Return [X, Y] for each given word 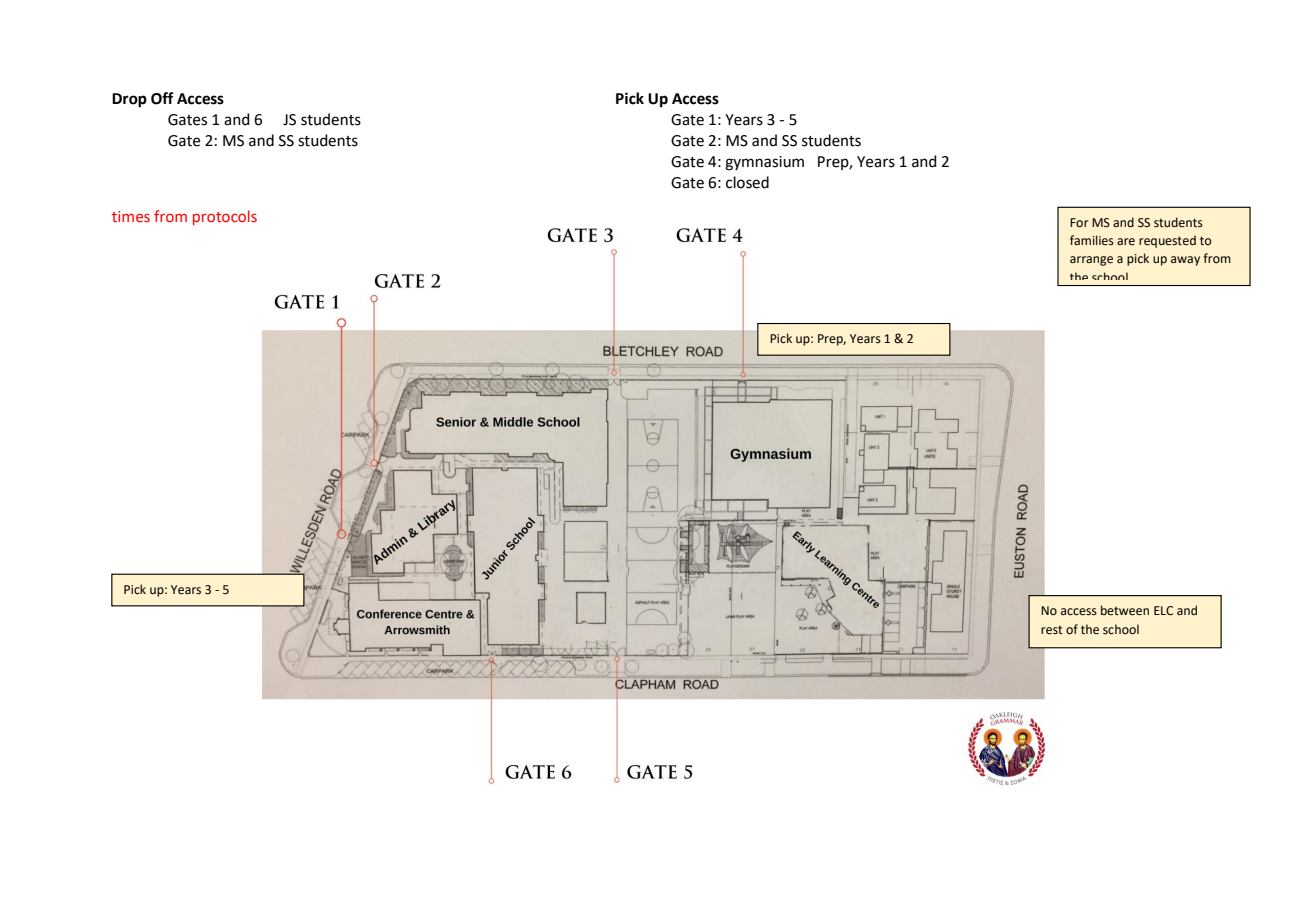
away [1185, 261]
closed [747, 182]
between [1125, 610]
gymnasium [764, 163]
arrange [1091, 261]
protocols [225, 217]
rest [1052, 630]
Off [162, 98]
